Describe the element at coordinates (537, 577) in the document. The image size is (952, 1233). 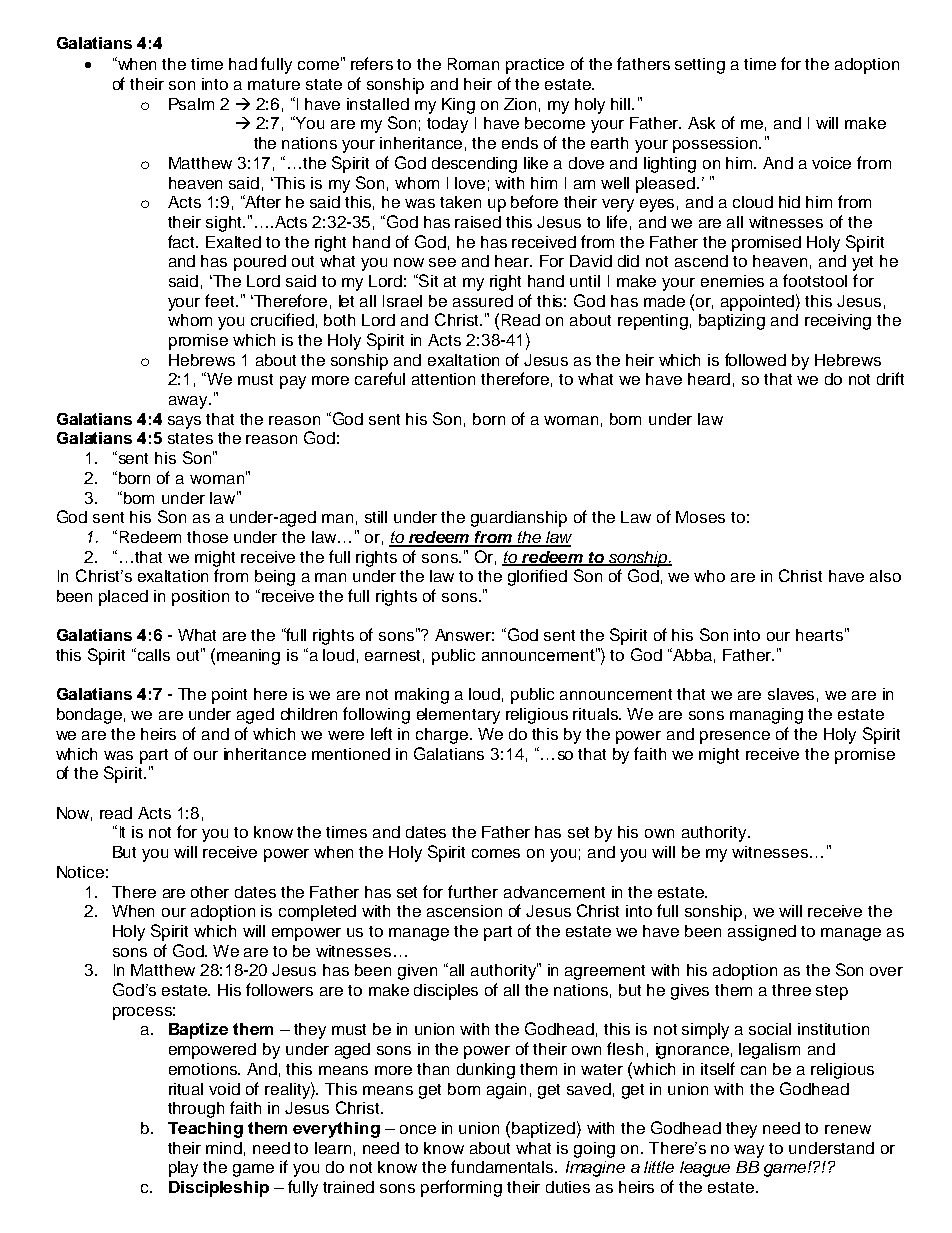
I see `glorified` at that location.
